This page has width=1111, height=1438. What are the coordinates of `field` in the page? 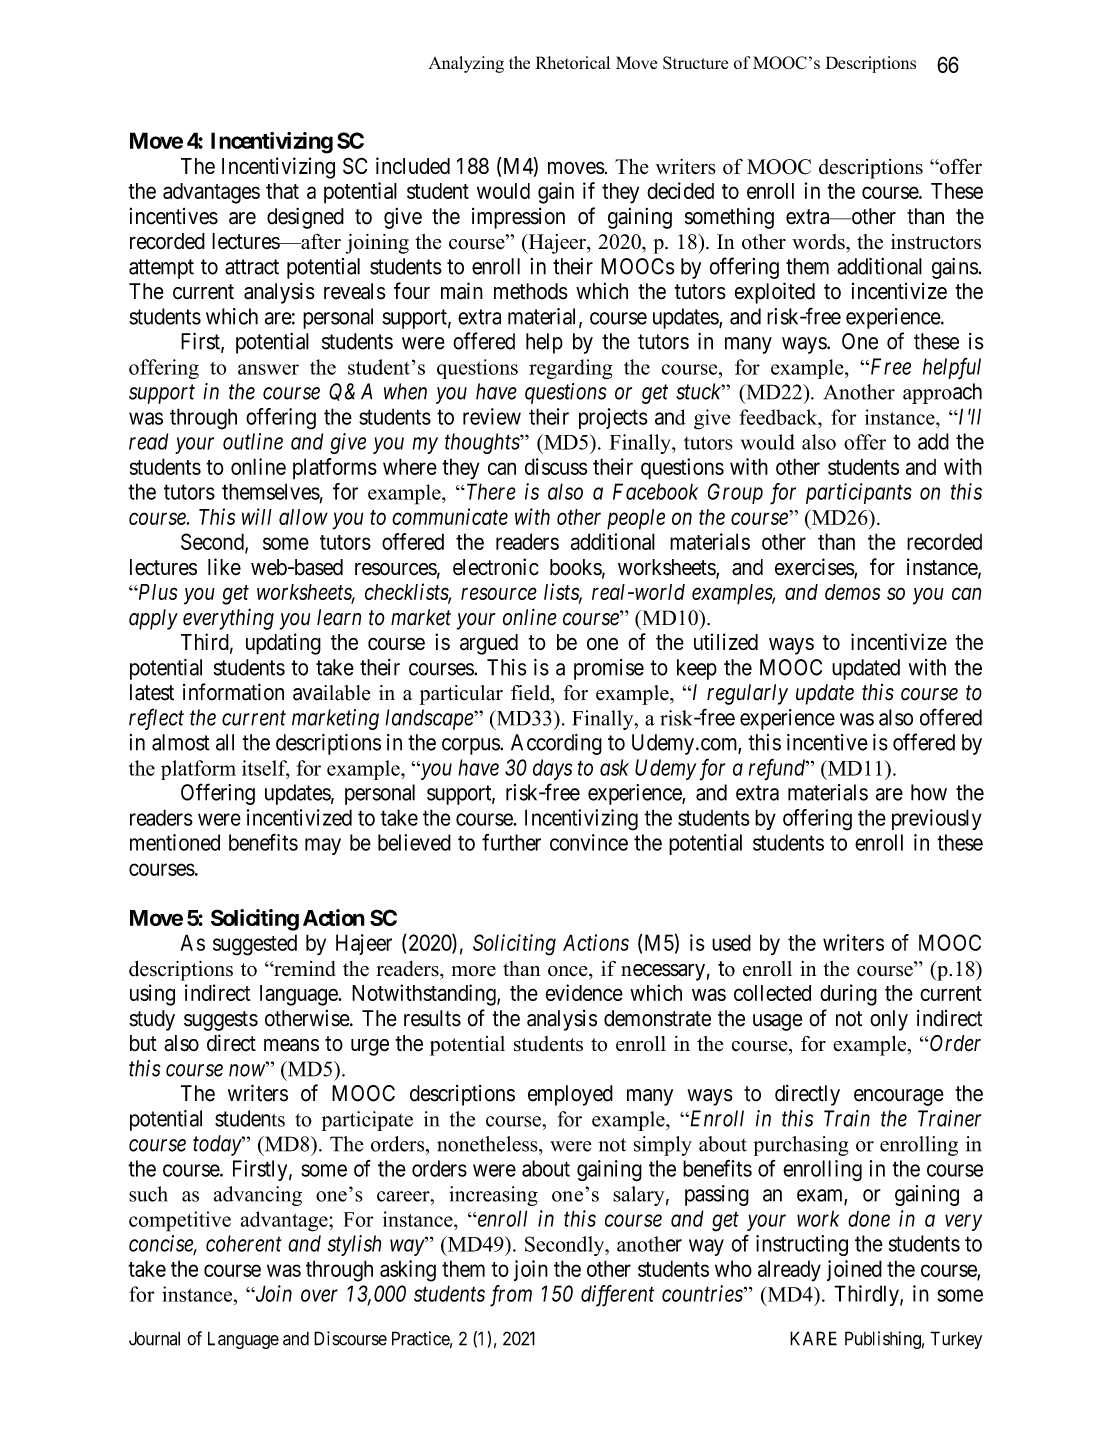 It's located at (532, 694).
